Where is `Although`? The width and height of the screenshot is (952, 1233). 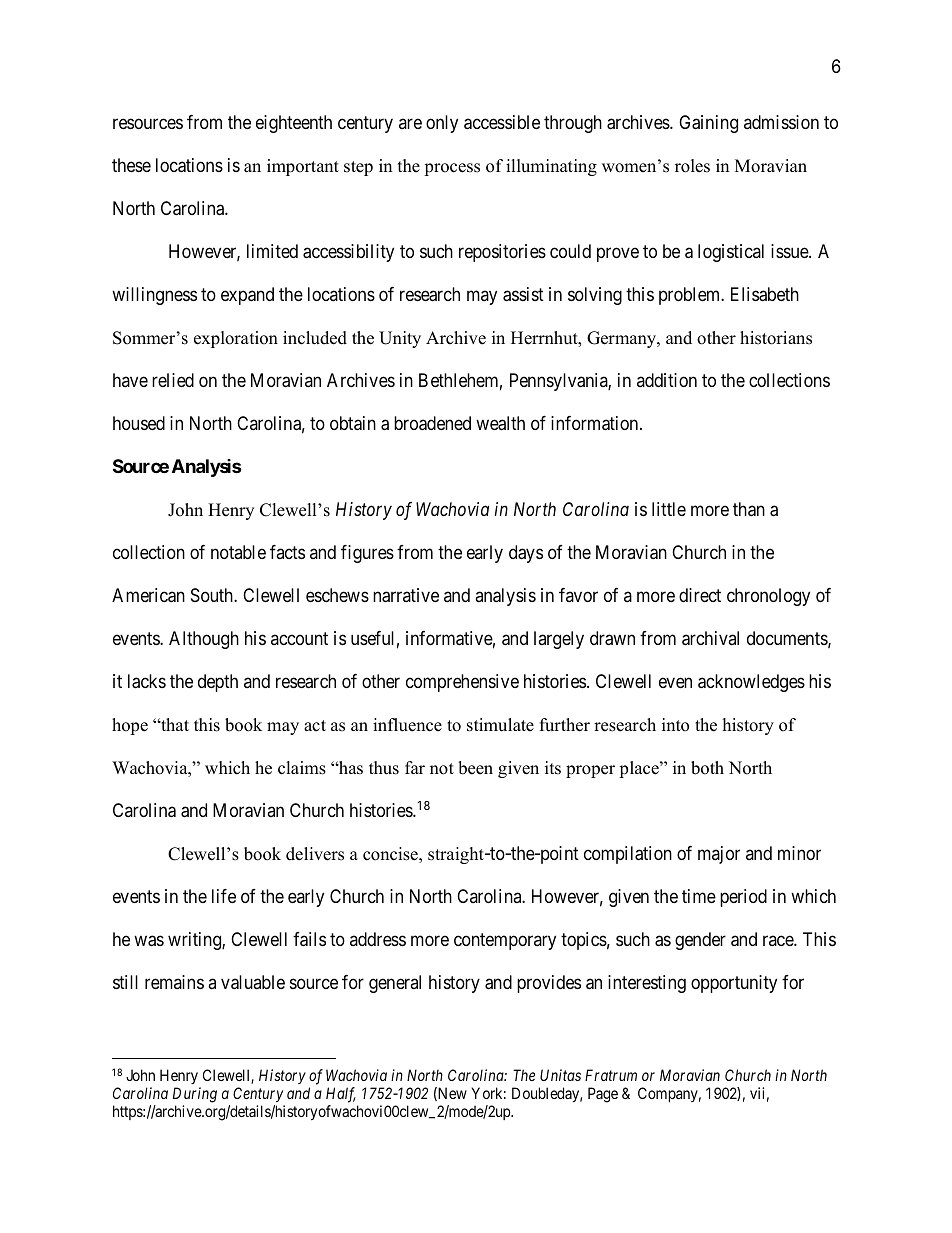 Although is located at coordinates (204, 640).
